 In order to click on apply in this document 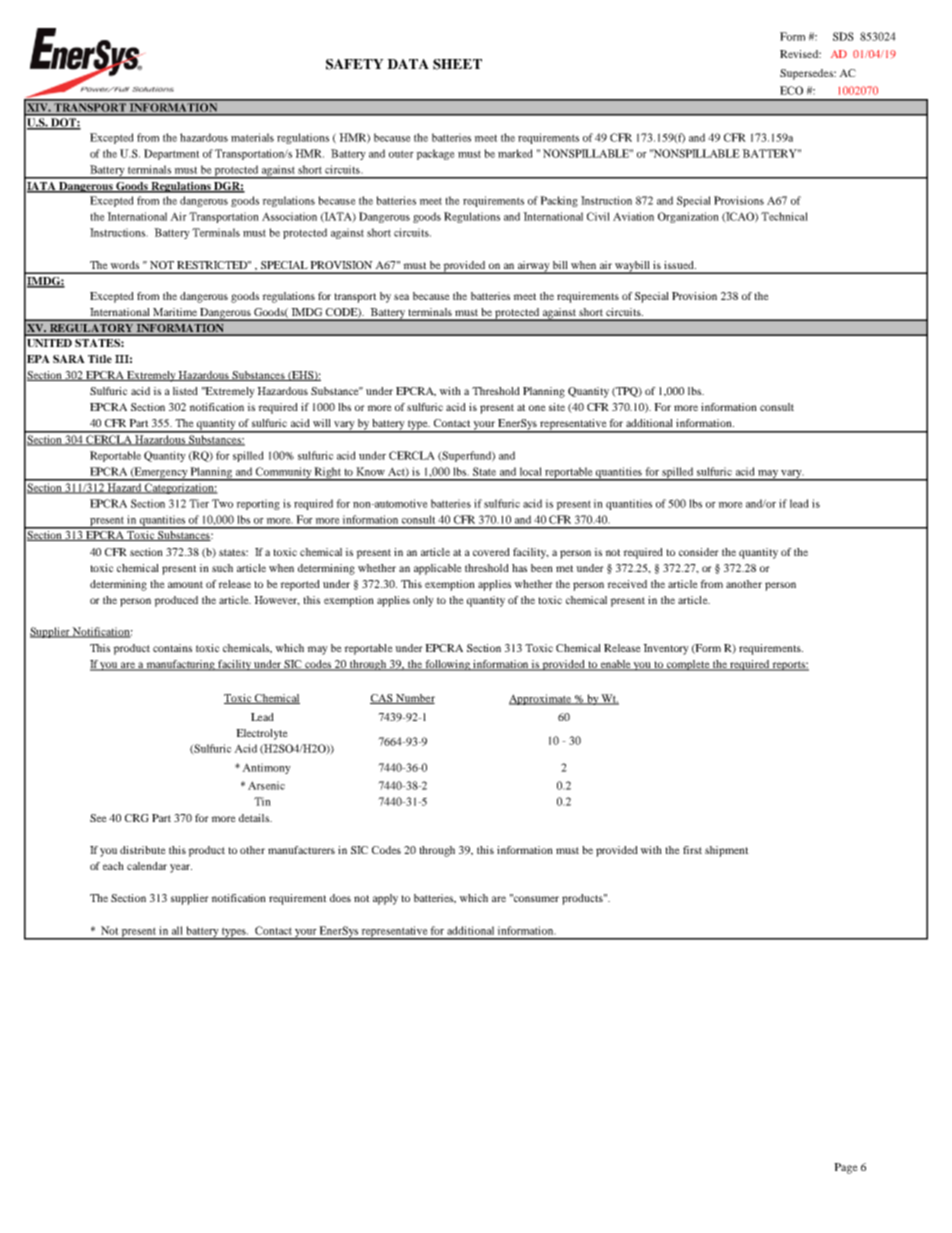, I will do `click(385, 899)`.
